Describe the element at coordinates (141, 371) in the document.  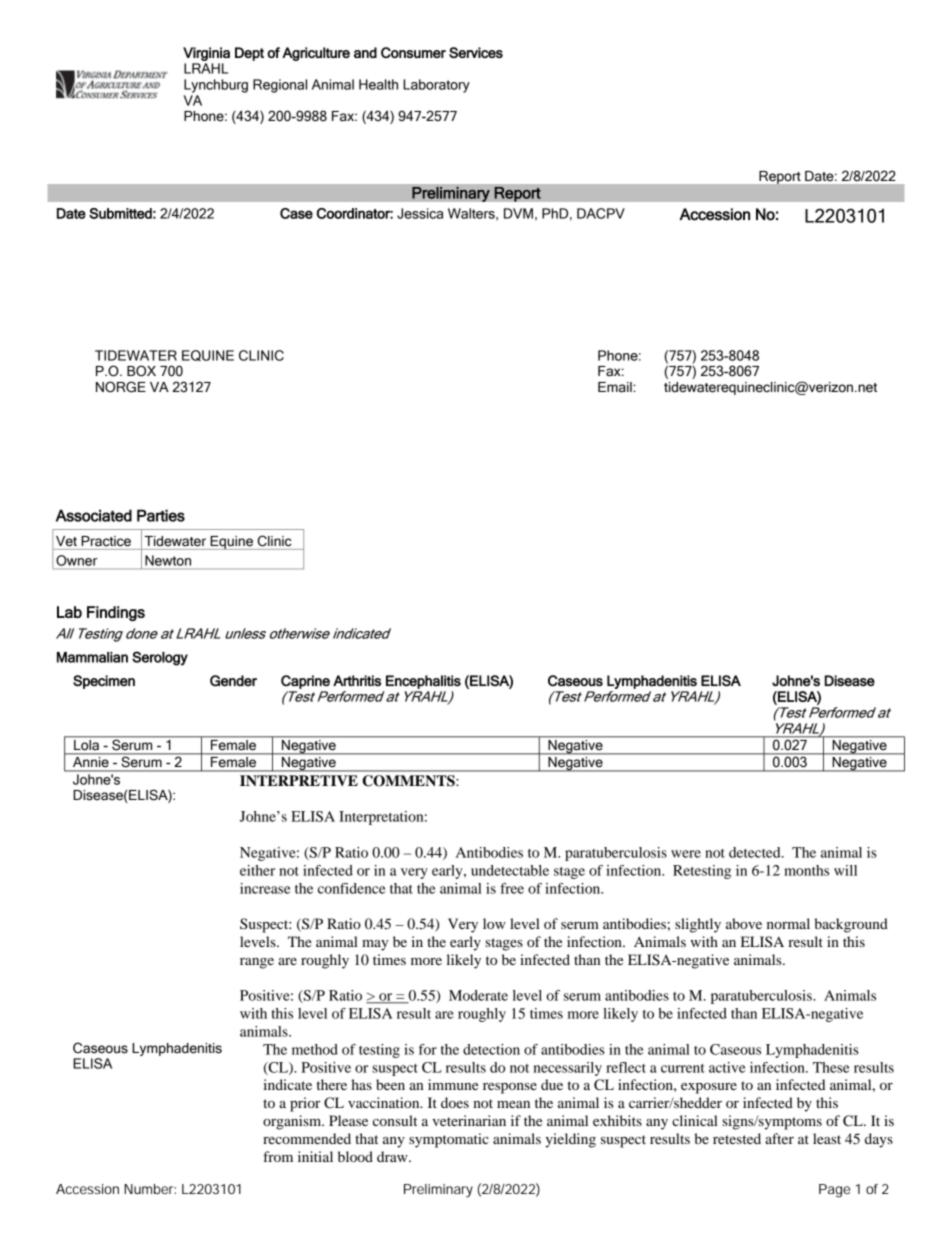
I see `BOX` at that location.
